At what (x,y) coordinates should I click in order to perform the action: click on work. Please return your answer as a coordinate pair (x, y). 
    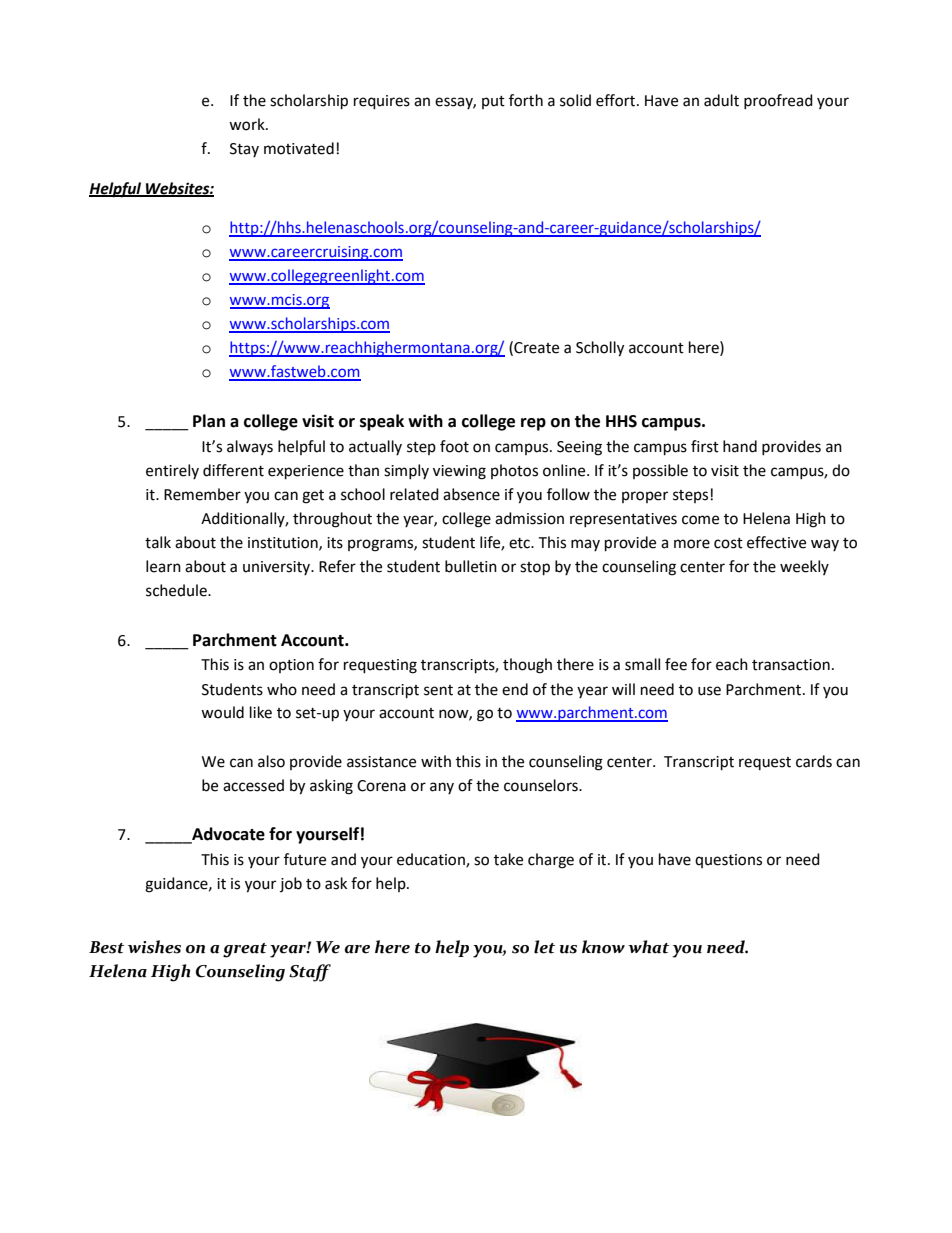
    Looking at the image, I should click on (248, 124).
